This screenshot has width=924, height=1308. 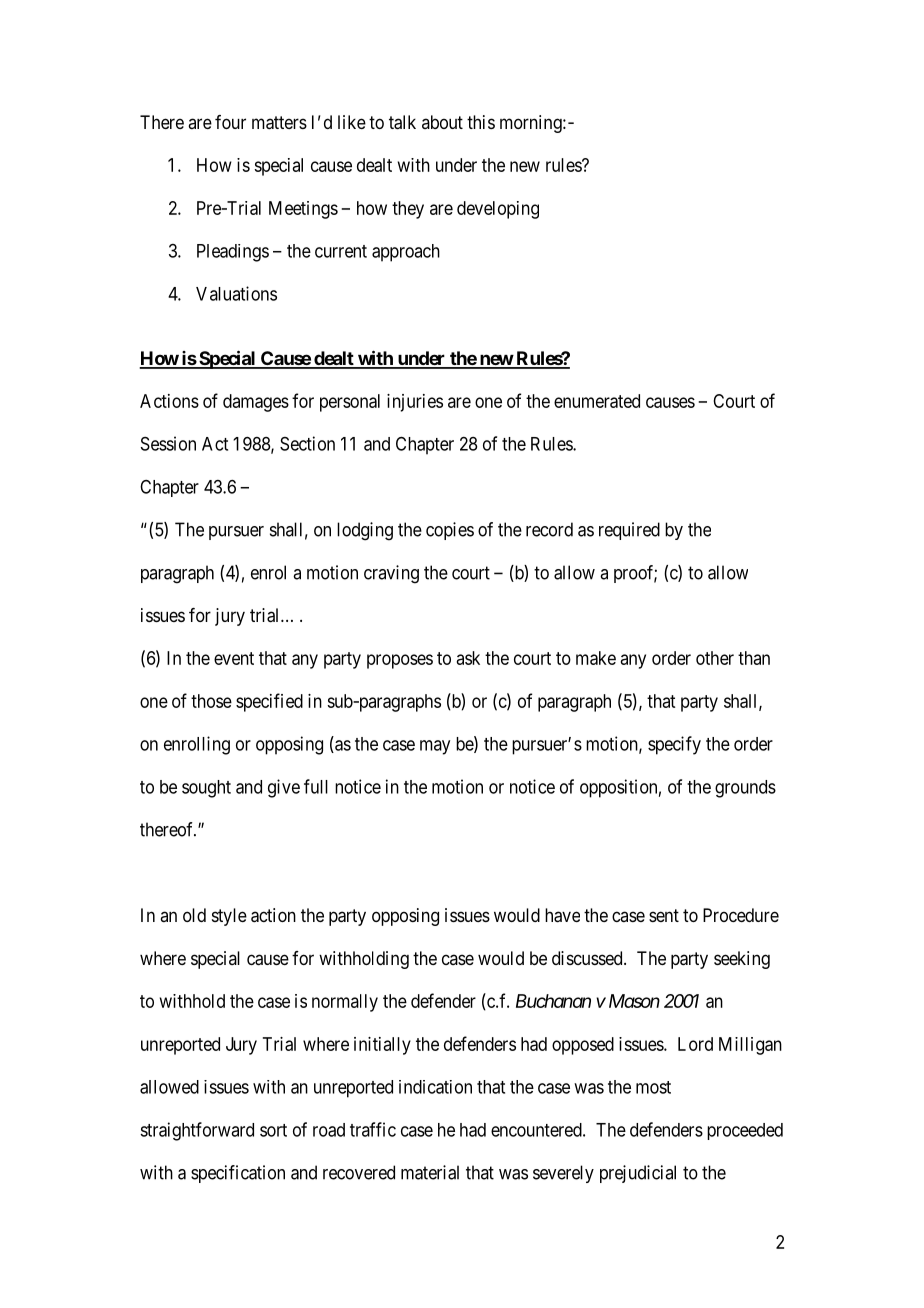 What do you see at coordinates (238, 1174) in the screenshot?
I see `specification` at bounding box center [238, 1174].
